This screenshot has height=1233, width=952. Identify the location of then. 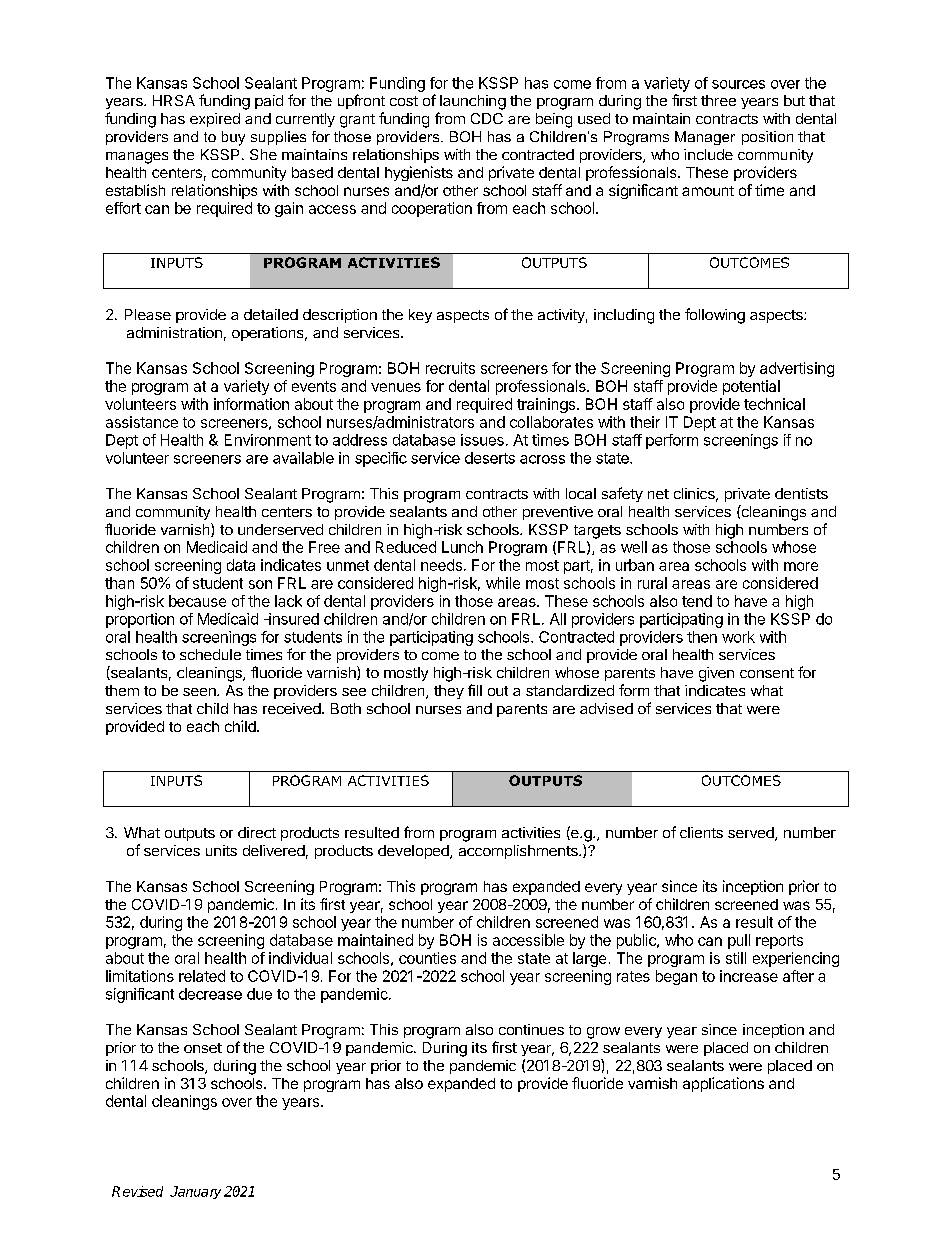
(702, 637).
